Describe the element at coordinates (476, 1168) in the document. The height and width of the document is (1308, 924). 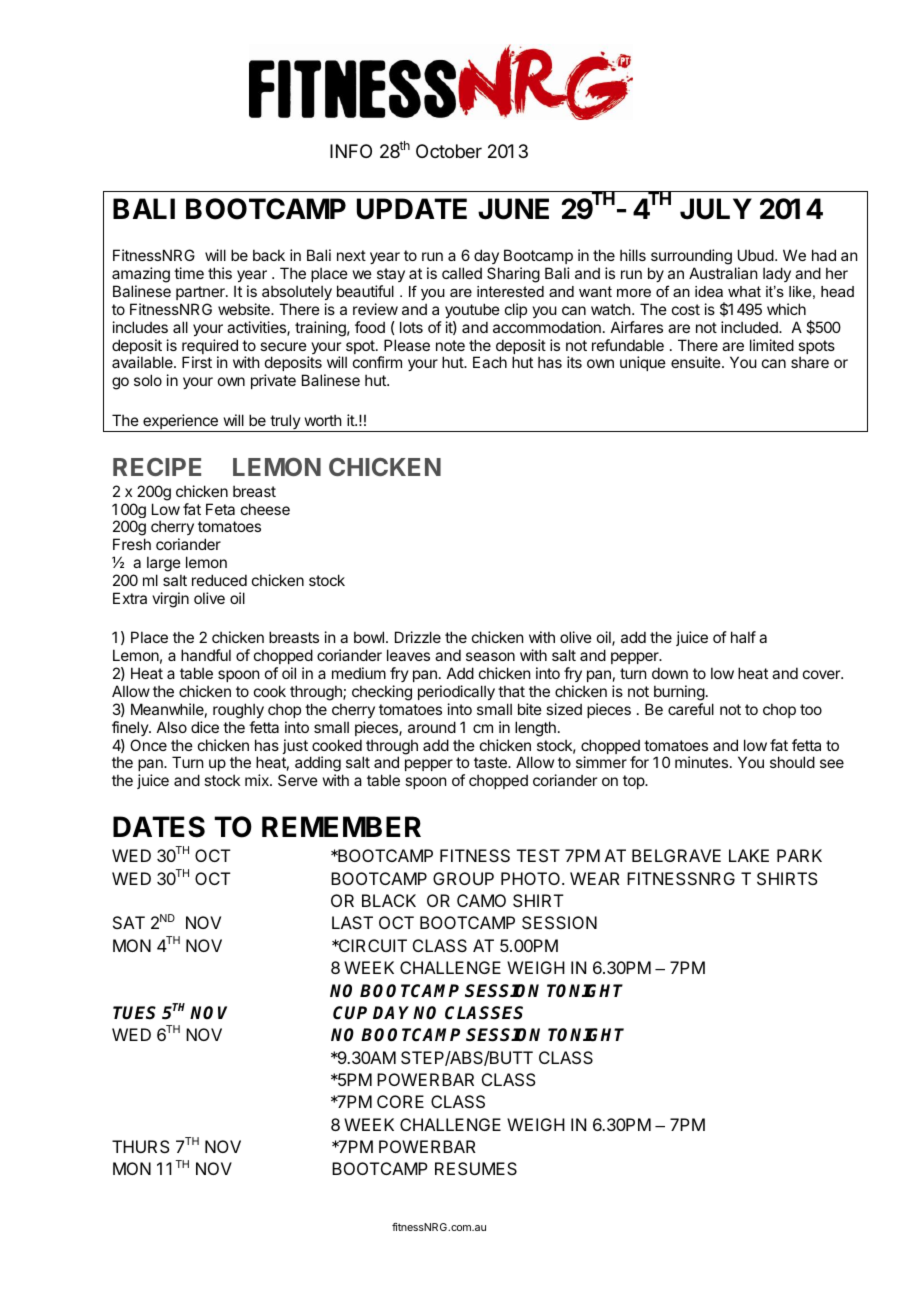
I see `RESUMES` at that location.
